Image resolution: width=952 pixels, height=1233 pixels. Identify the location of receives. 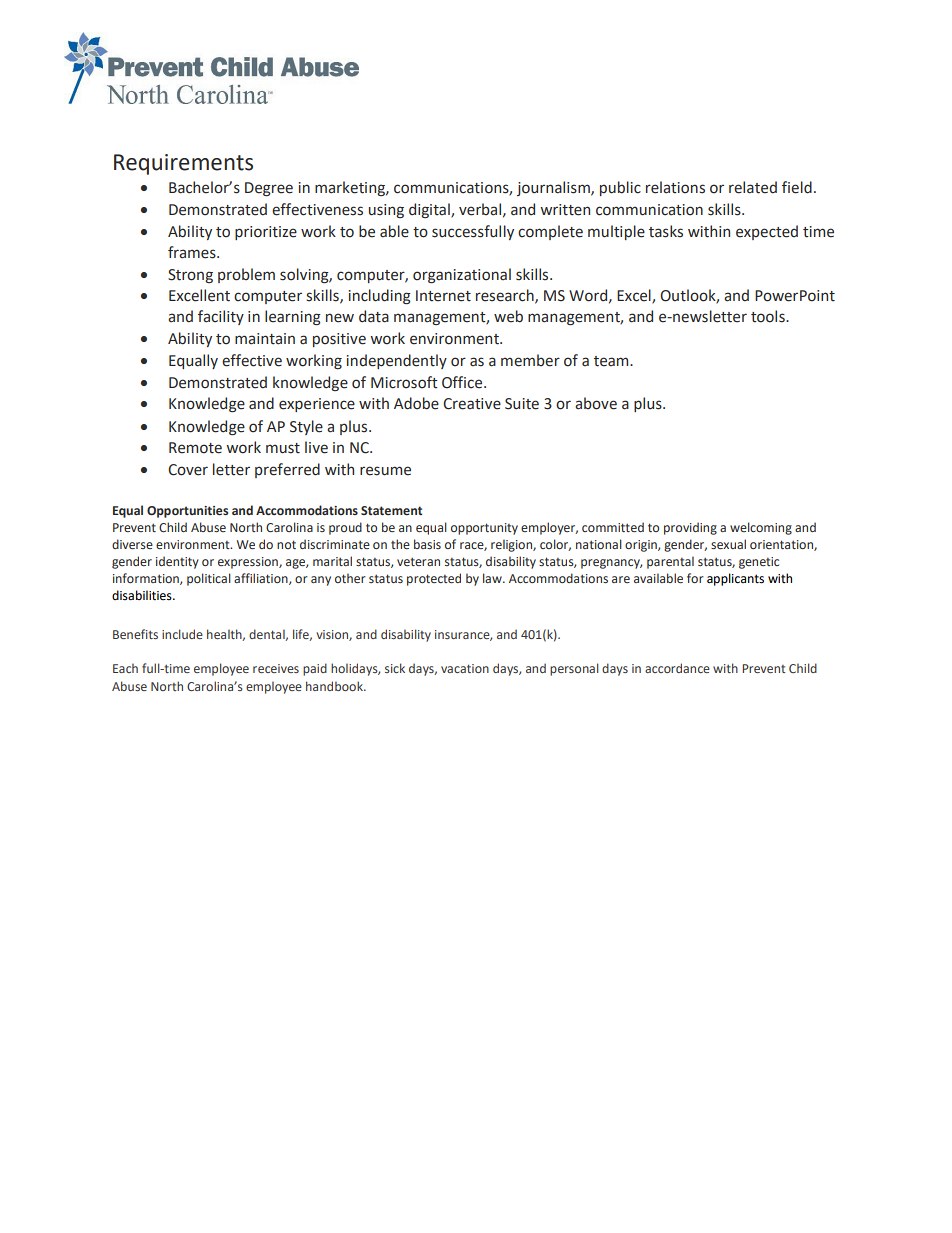
(276, 668).
